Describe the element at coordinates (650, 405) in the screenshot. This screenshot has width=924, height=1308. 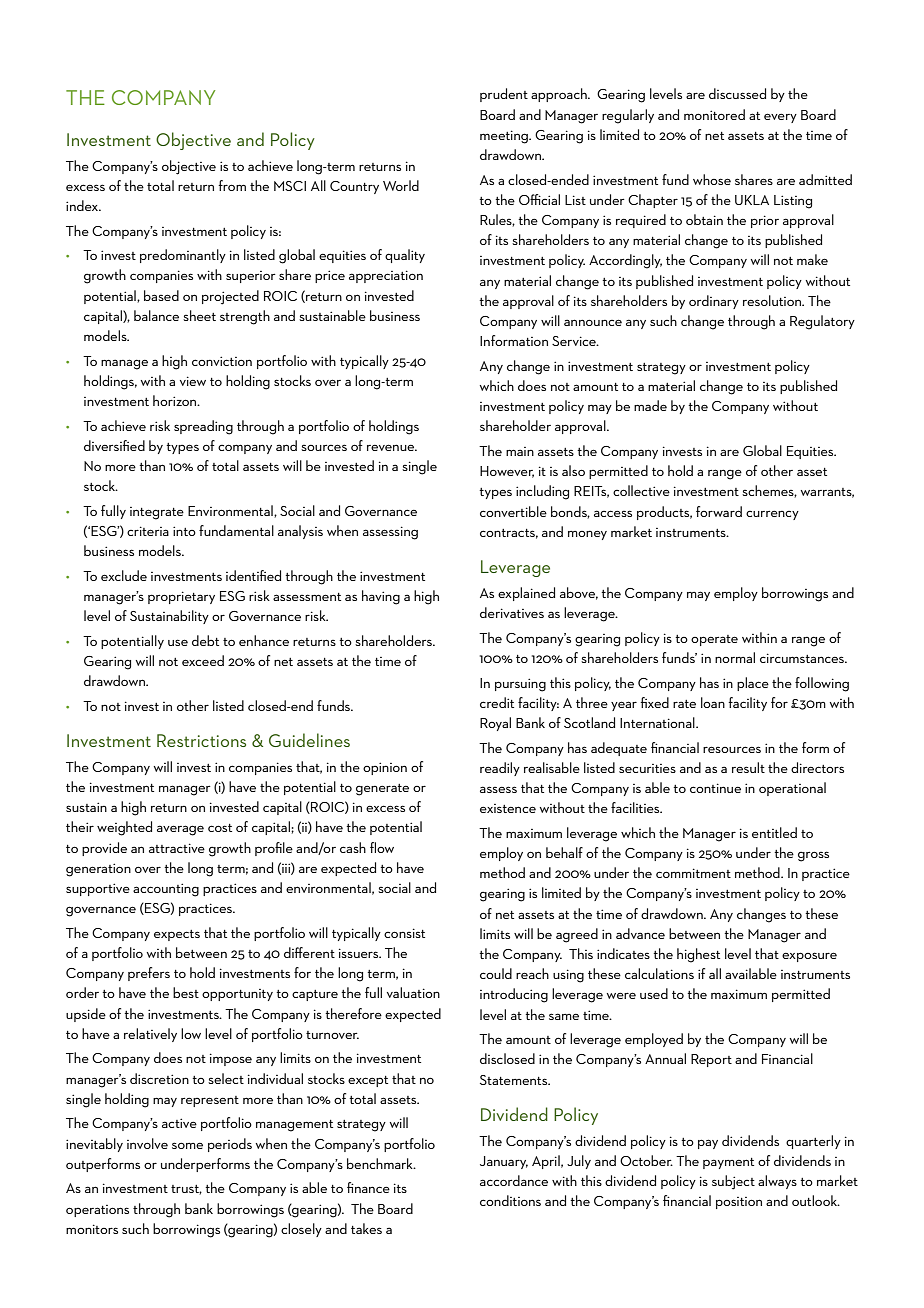
I see `made` at that location.
